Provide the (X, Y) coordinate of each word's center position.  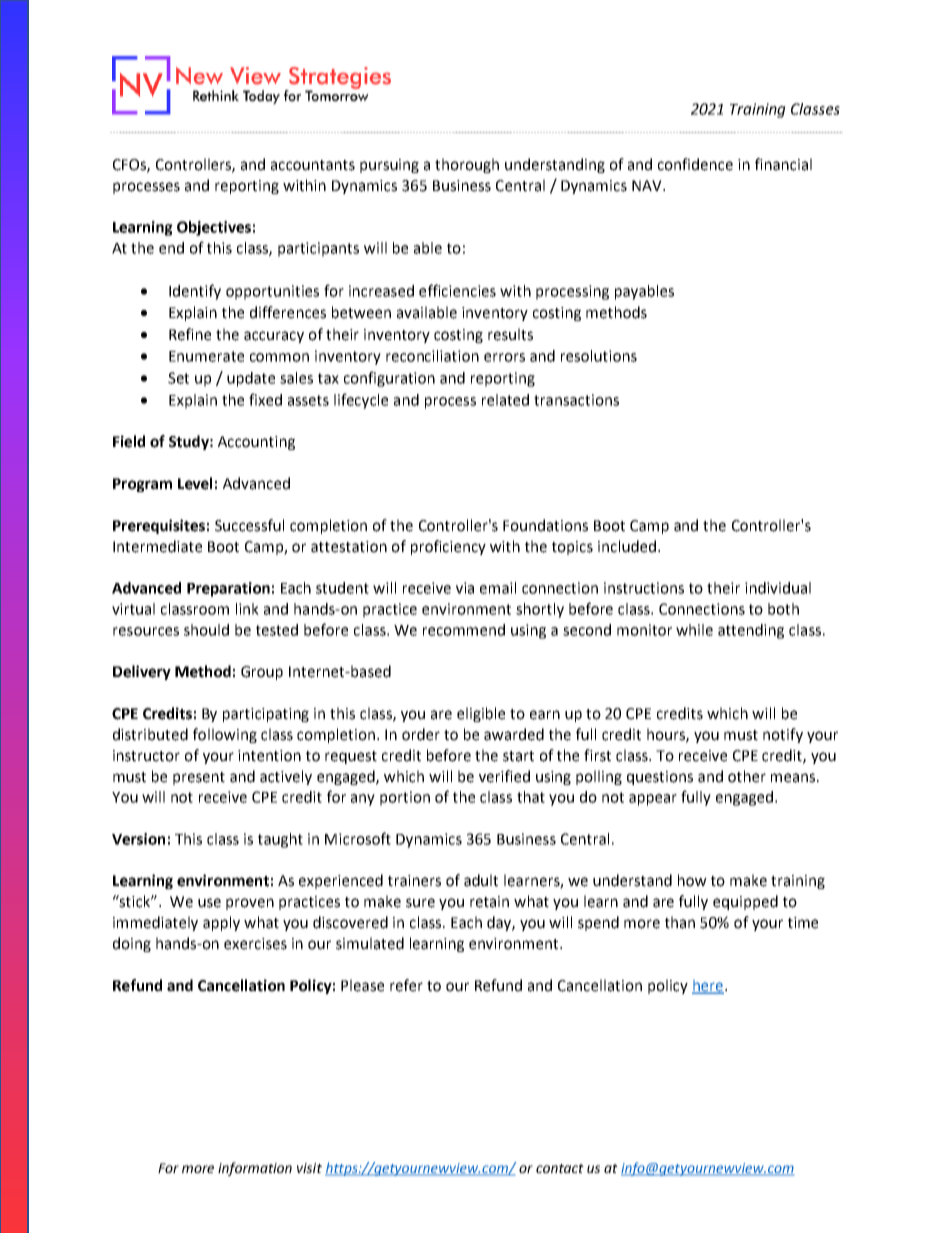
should (206, 630)
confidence (695, 164)
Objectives (214, 228)
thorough (467, 165)
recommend (464, 630)
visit (309, 1168)
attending (751, 631)
